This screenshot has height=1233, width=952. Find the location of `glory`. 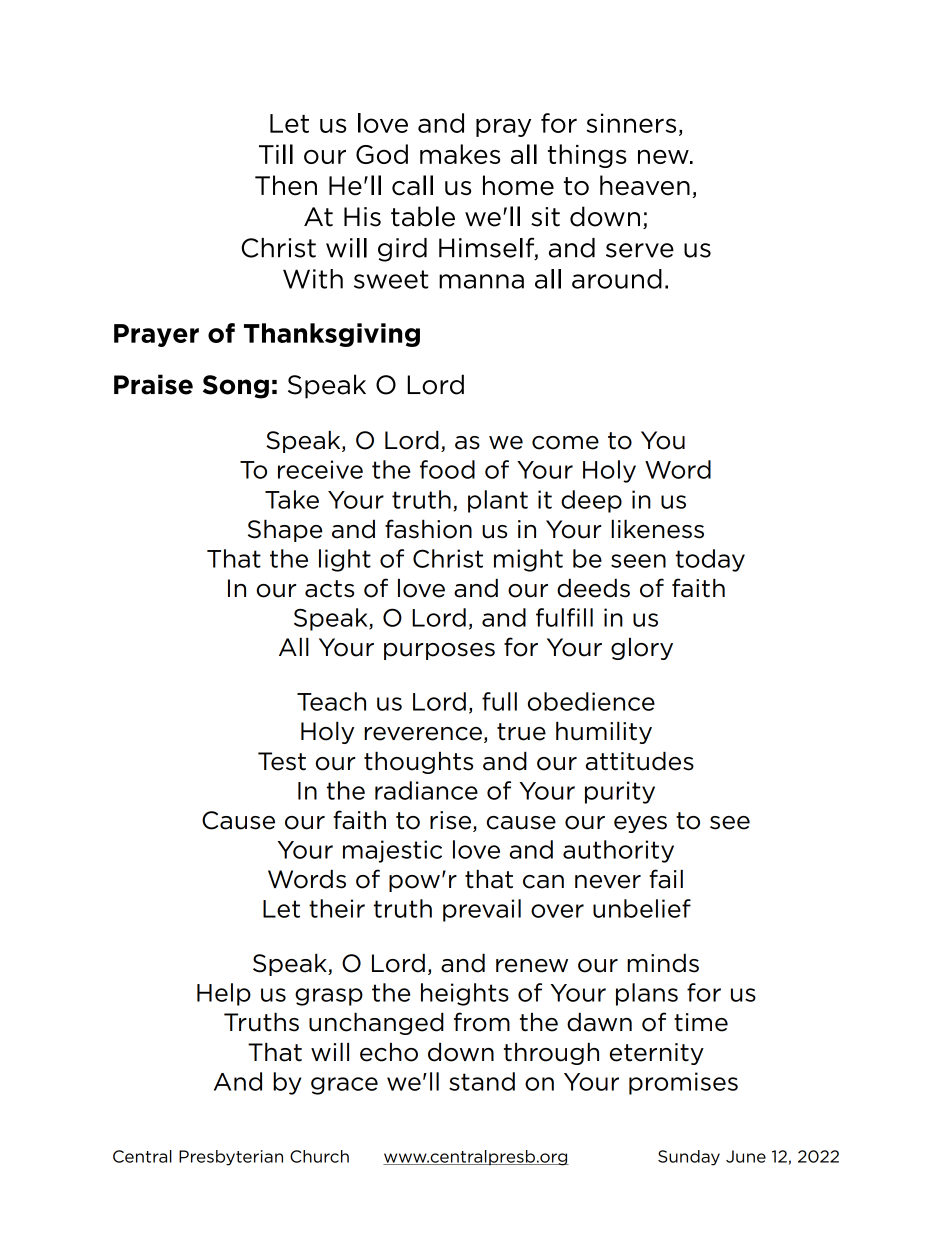

glory is located at coordinates (642, 649).
